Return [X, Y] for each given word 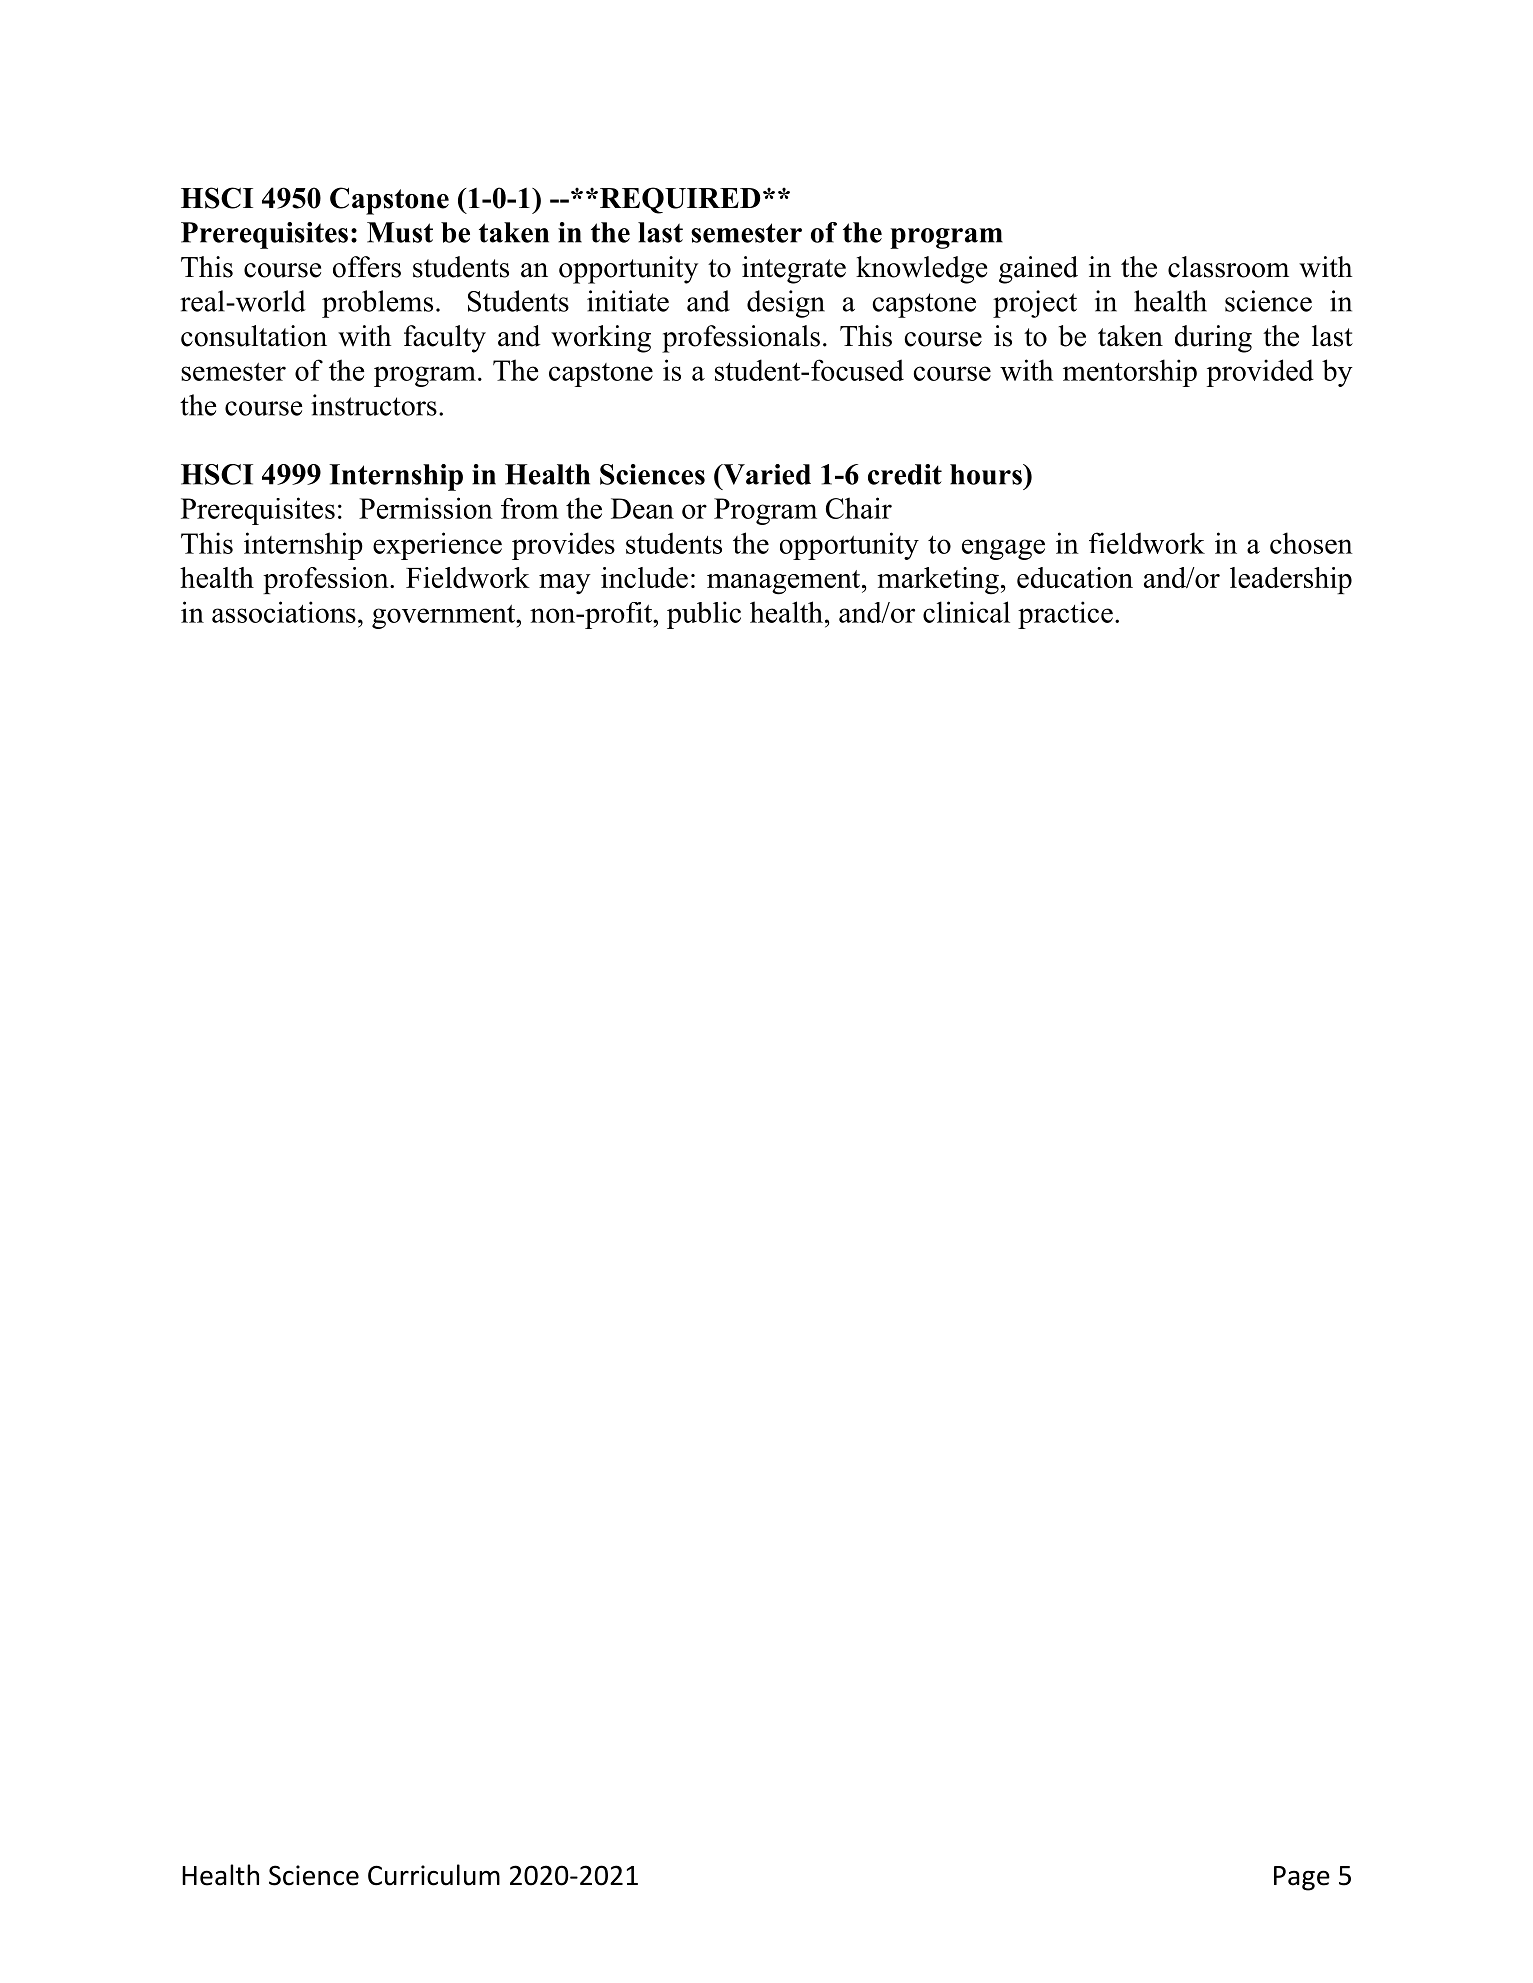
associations [284, 612]
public [704, 615]
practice [1065, 615]
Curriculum [434, 1875]
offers [367, 267]
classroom [1228, 267]
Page [1302, 1878]
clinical [966, 612]
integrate [794, 270]
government [445, 617]
